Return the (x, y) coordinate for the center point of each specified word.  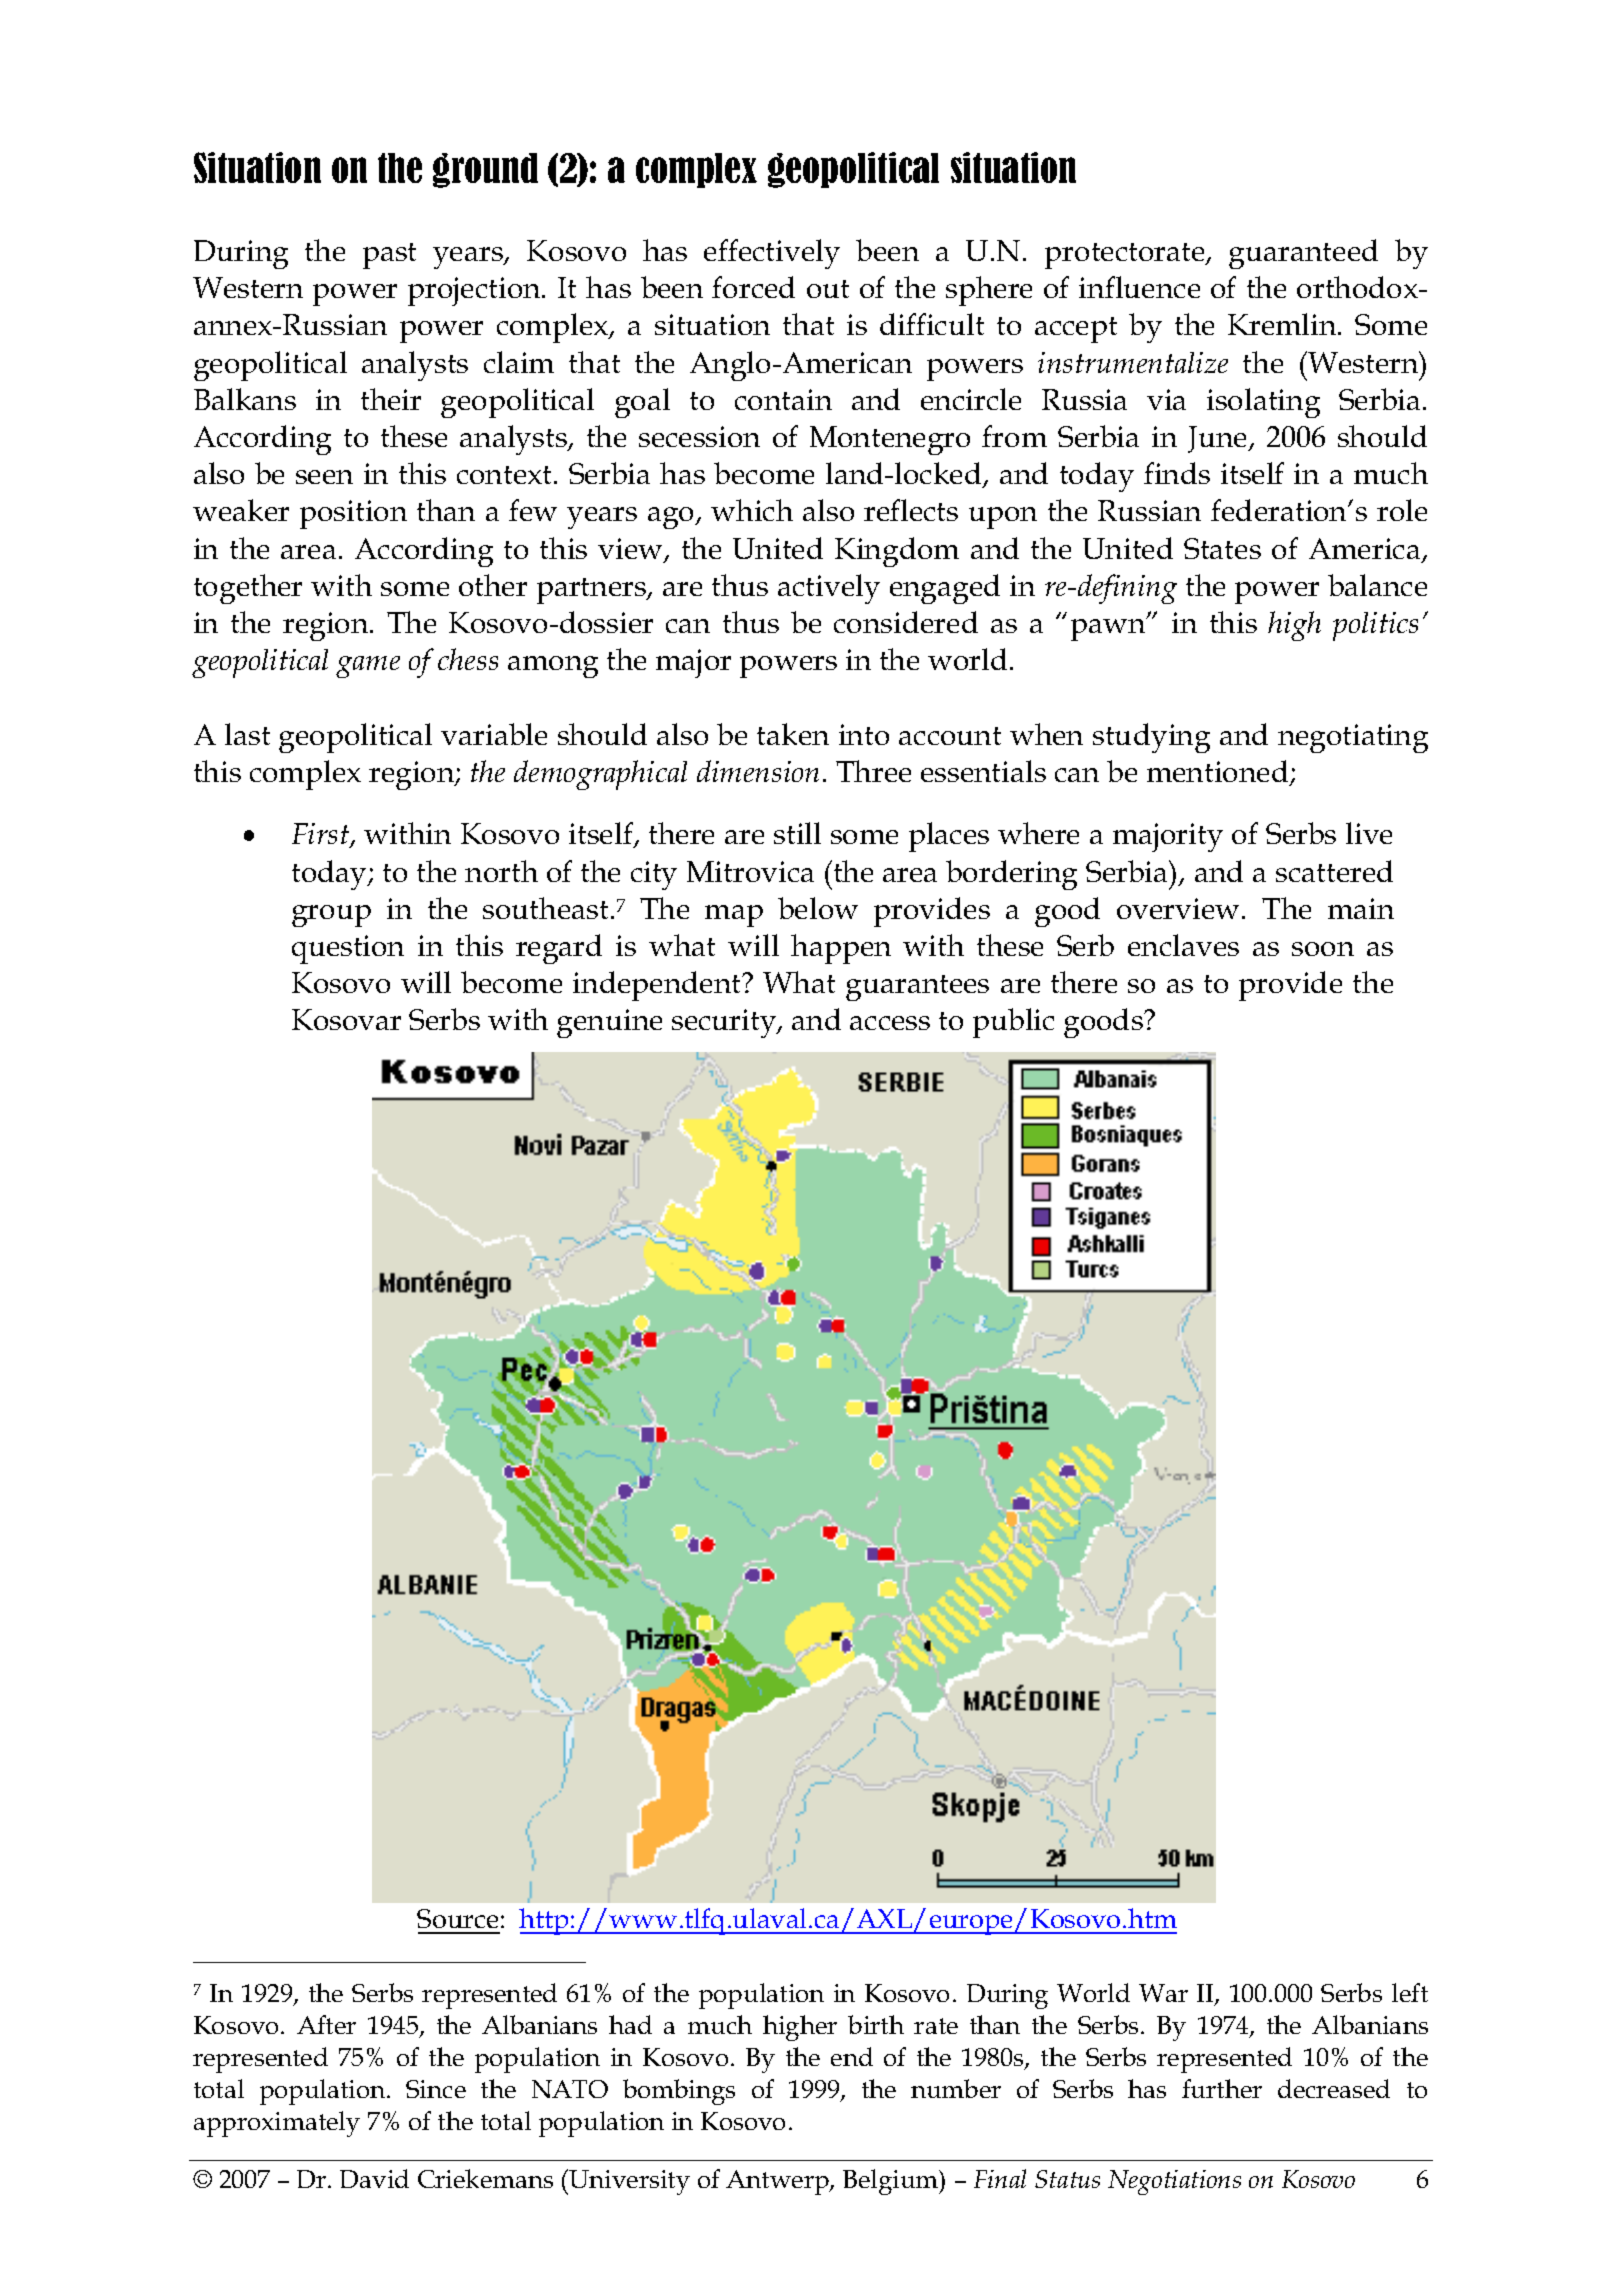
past (389, 256)
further (1222, 2088)
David (374, 2178)
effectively (772, 254)
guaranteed (1303, 254)
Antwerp (778, 2182)
